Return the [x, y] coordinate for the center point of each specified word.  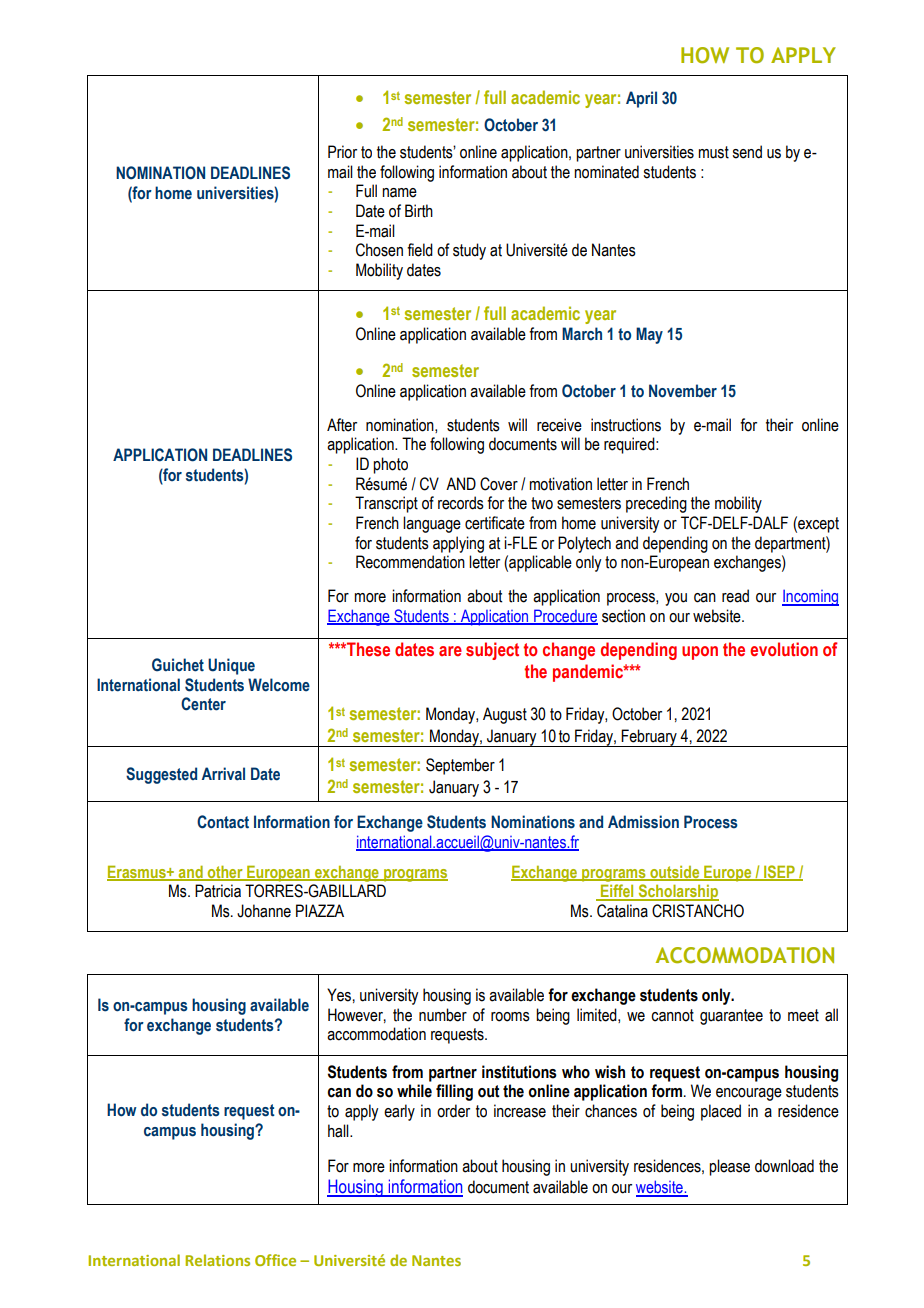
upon [700, 653]
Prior [342, 152]
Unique [231, 666]
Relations [217, 1260]
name [399, 193]
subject [492, 651]
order [453, 1111]
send [747, 152]
